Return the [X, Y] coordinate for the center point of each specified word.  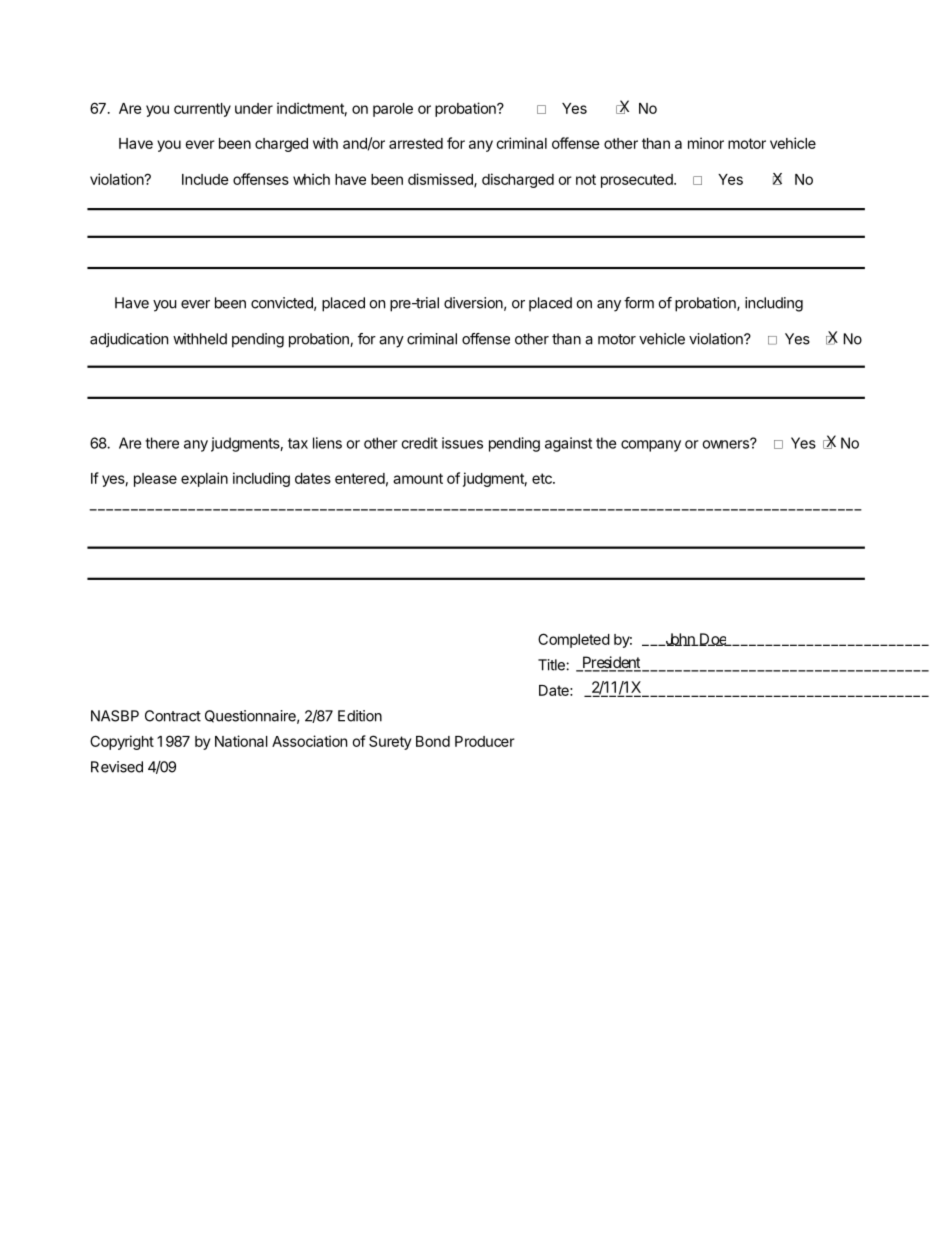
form [639, 303]
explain [204, 479]
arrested [416, 143]
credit [419, 443]
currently [202, 110]
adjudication [129, 340]
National [241, 741]
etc [543, 478]
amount [418, 478]
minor [706, 143]
